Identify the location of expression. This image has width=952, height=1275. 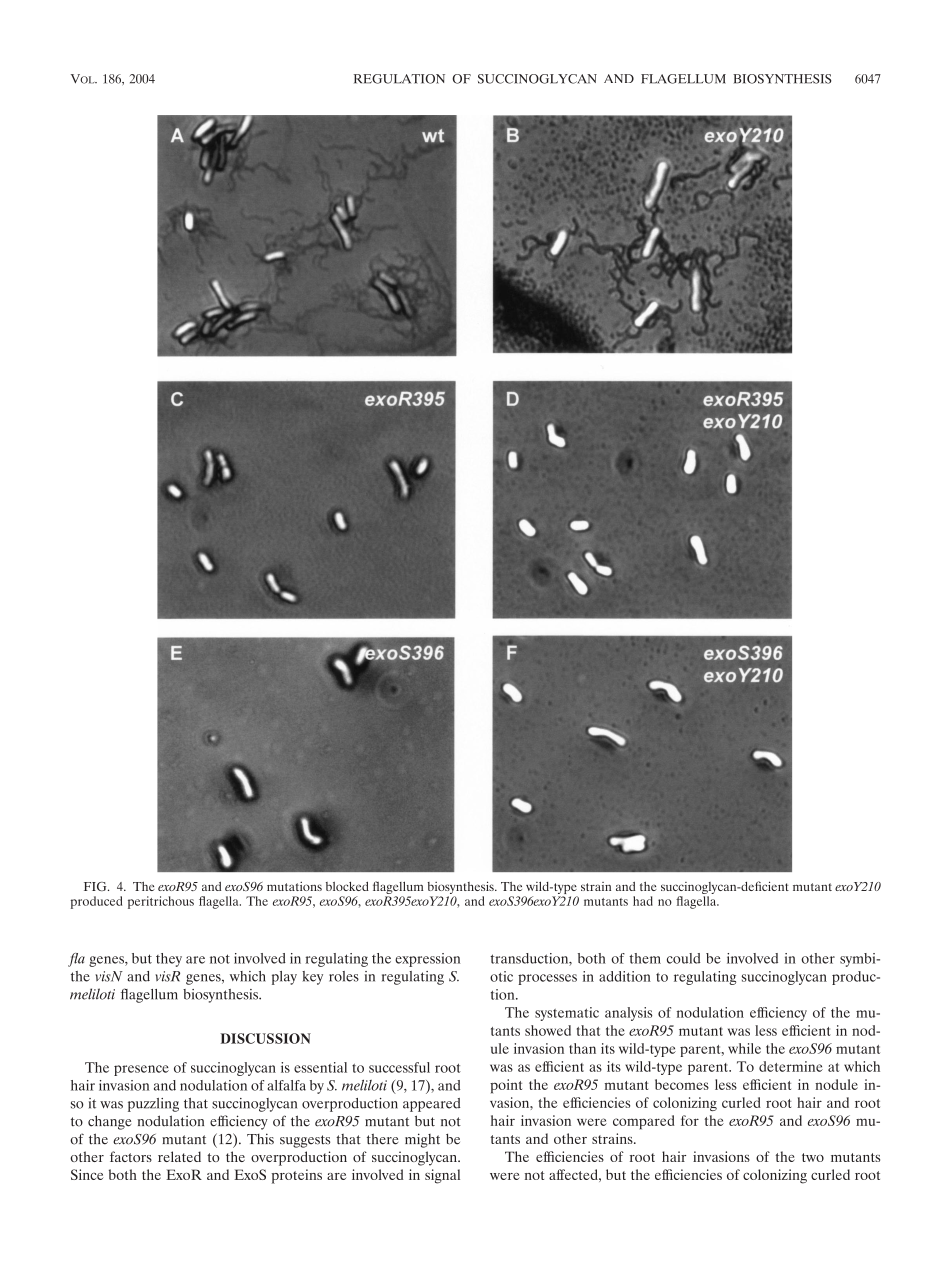
(427, 960).
